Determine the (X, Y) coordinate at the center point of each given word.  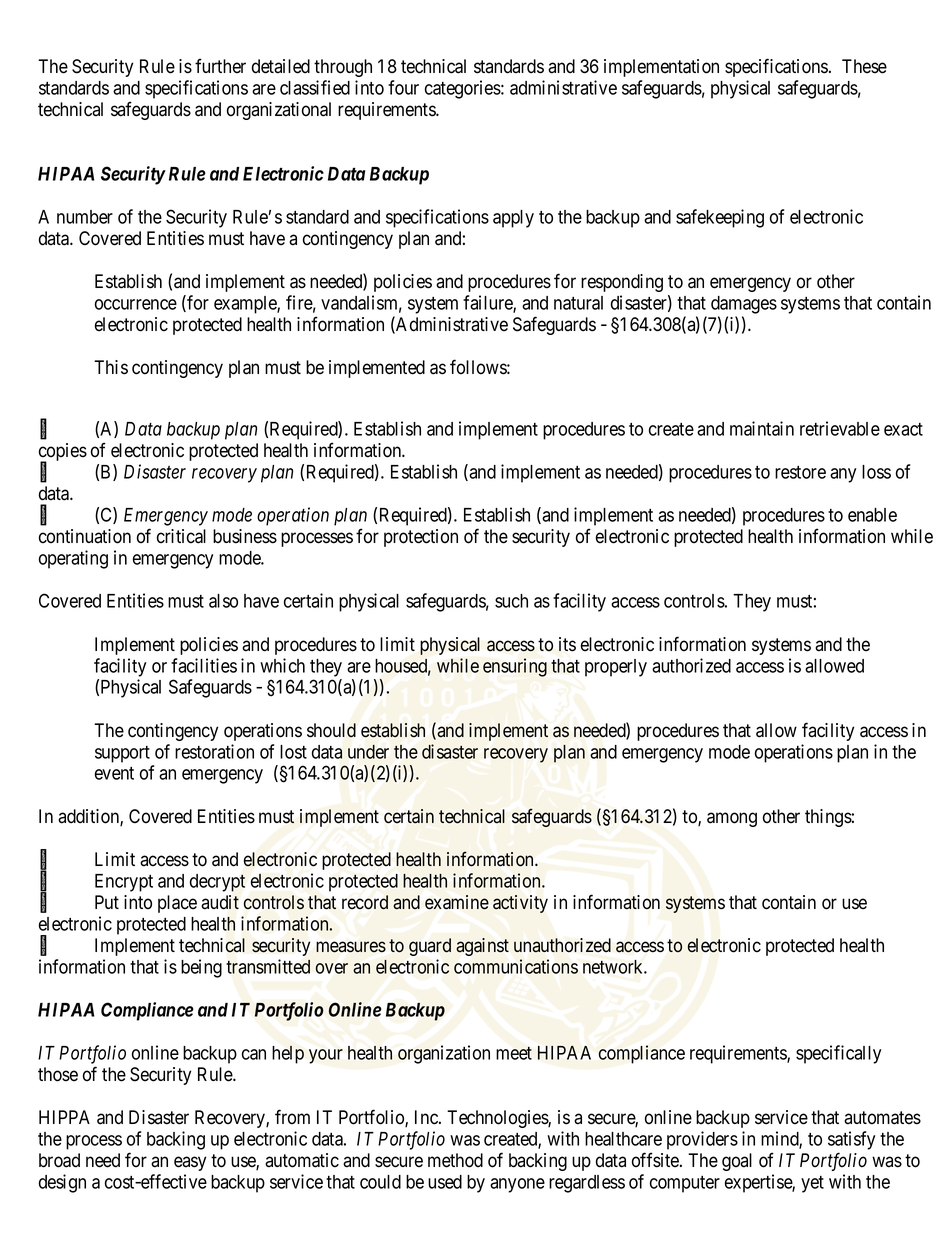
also (223, 601)
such (511, 601)
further (220, 66)
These (864, 66)
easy (190, 1163)
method (455, 1160)
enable (872, 515)
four (403, 87)
